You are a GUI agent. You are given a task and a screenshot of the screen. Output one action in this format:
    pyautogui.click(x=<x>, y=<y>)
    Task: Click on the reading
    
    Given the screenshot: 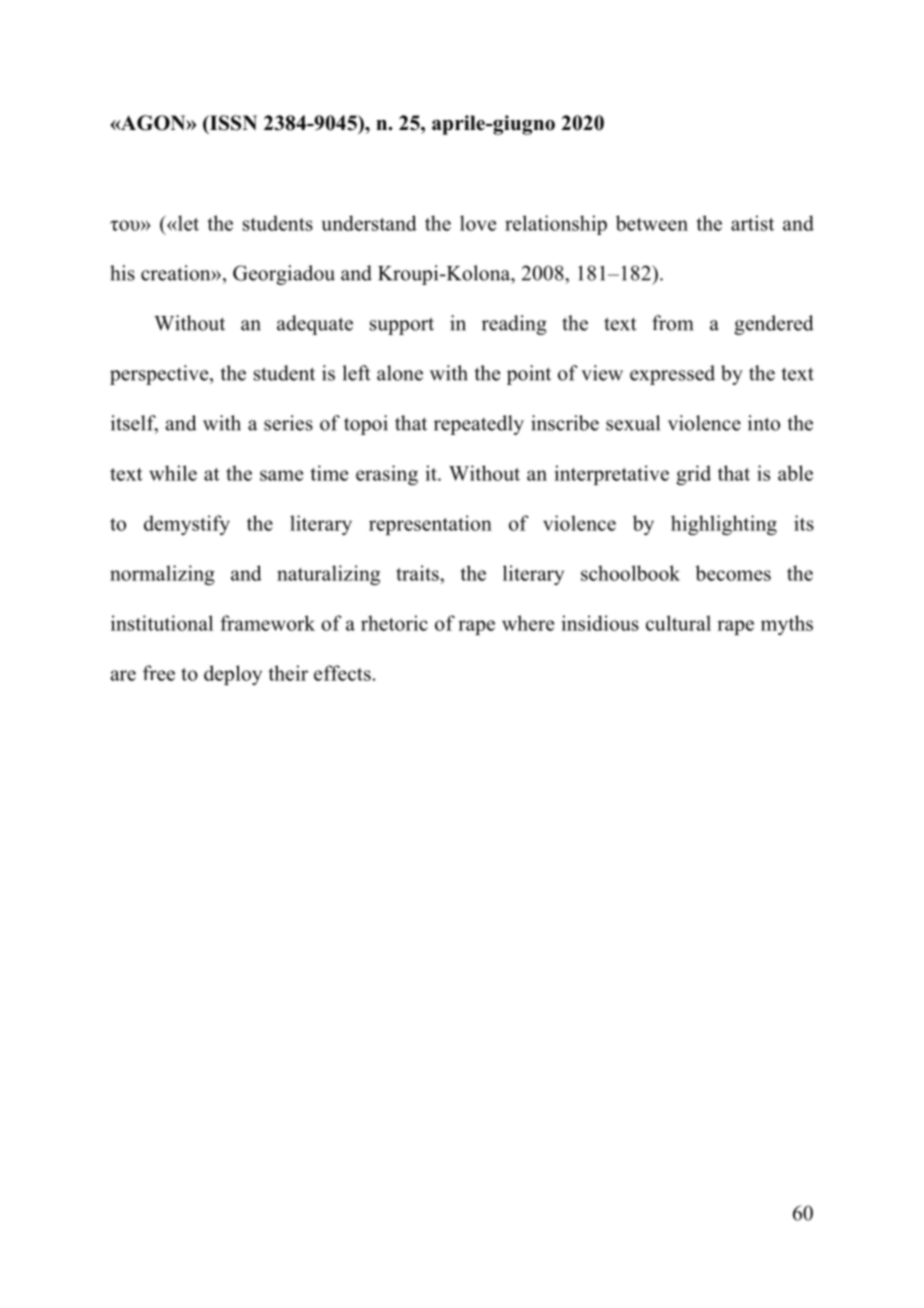 What is the action you would take?
    pyautogui.click(x=514, y=325)
